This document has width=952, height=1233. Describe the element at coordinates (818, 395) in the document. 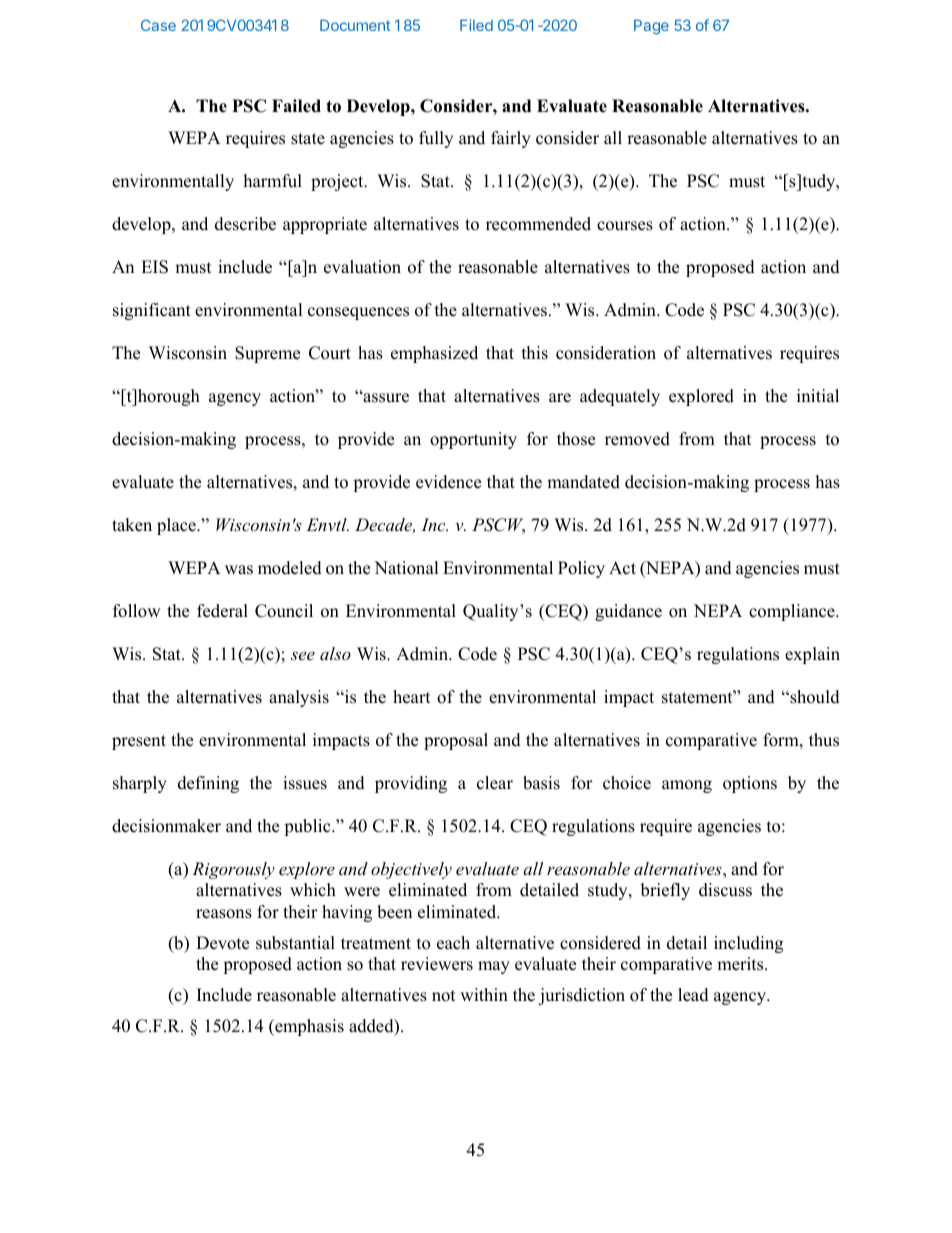

I see `initial` at that location.
